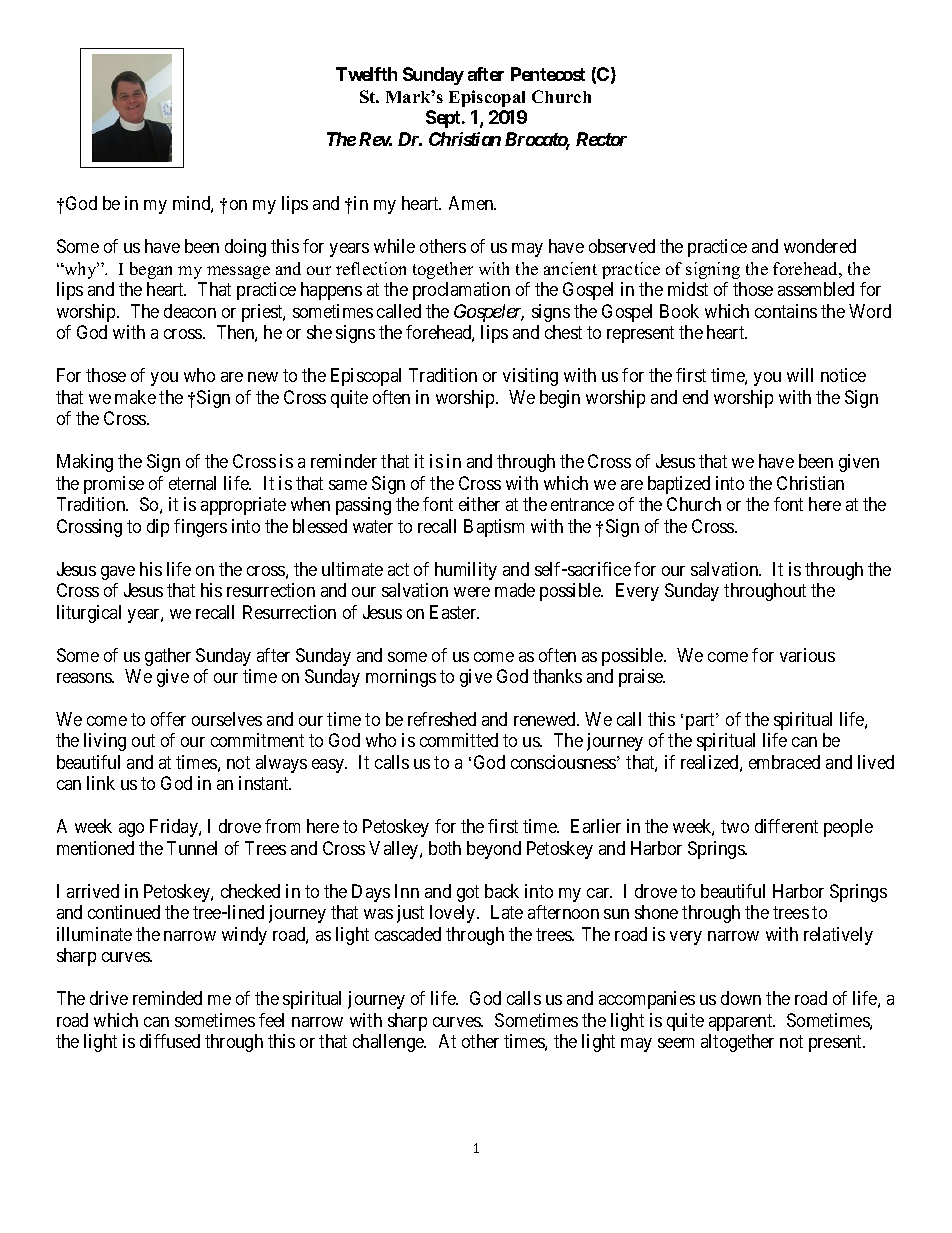 The image size is (952, 1233). Describe the element at coordinates (389, 1043) in the screenshot. I see `challenge` at that location.
